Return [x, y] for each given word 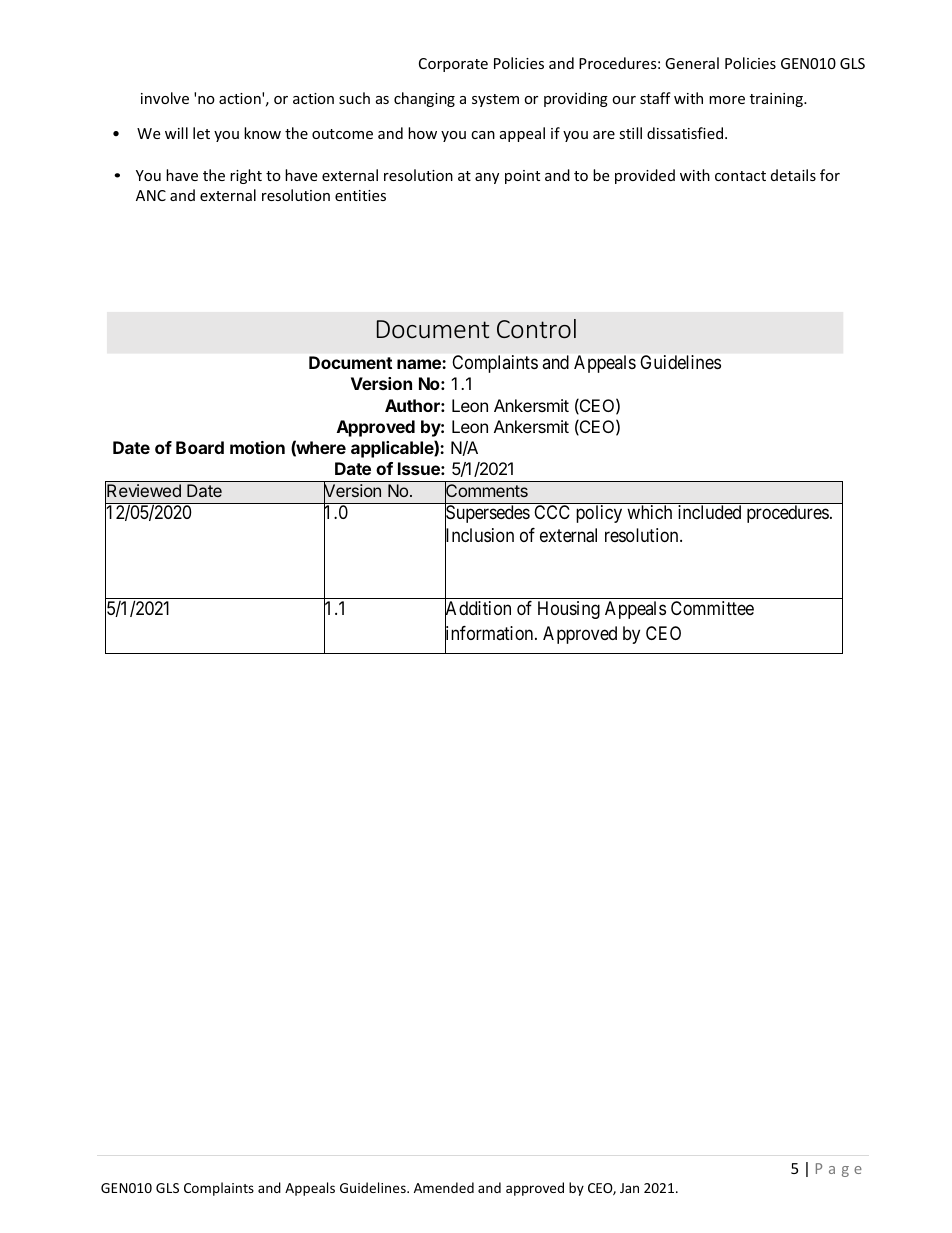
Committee [712, 608]
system [495, 100]
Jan [629, 1188]
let [201, 133]
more [727, 100]
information [490, 634]
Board [200, 447]
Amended [444, 1187]
